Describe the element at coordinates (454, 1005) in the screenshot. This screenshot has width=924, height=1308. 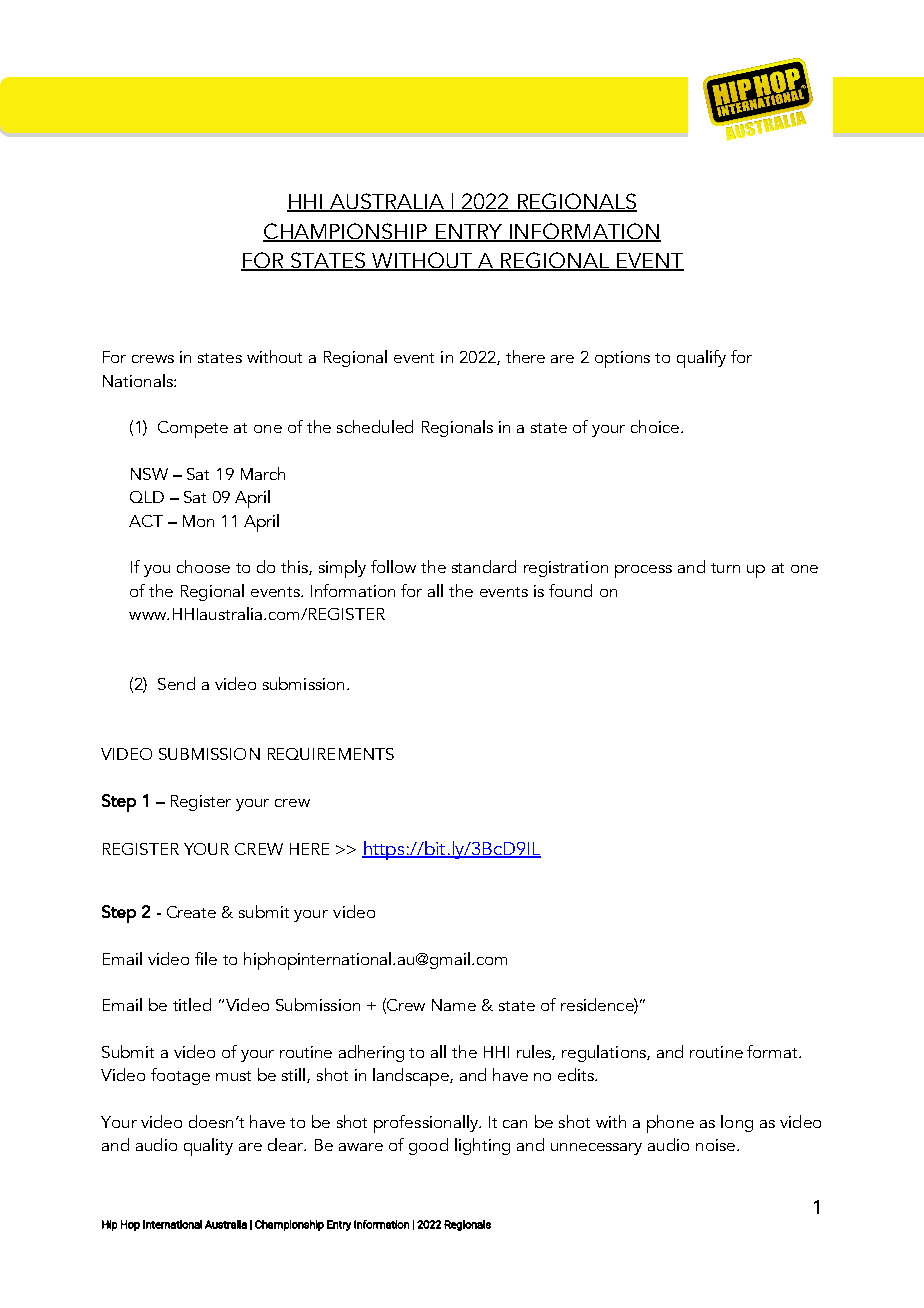
I see `Name` at that location.
